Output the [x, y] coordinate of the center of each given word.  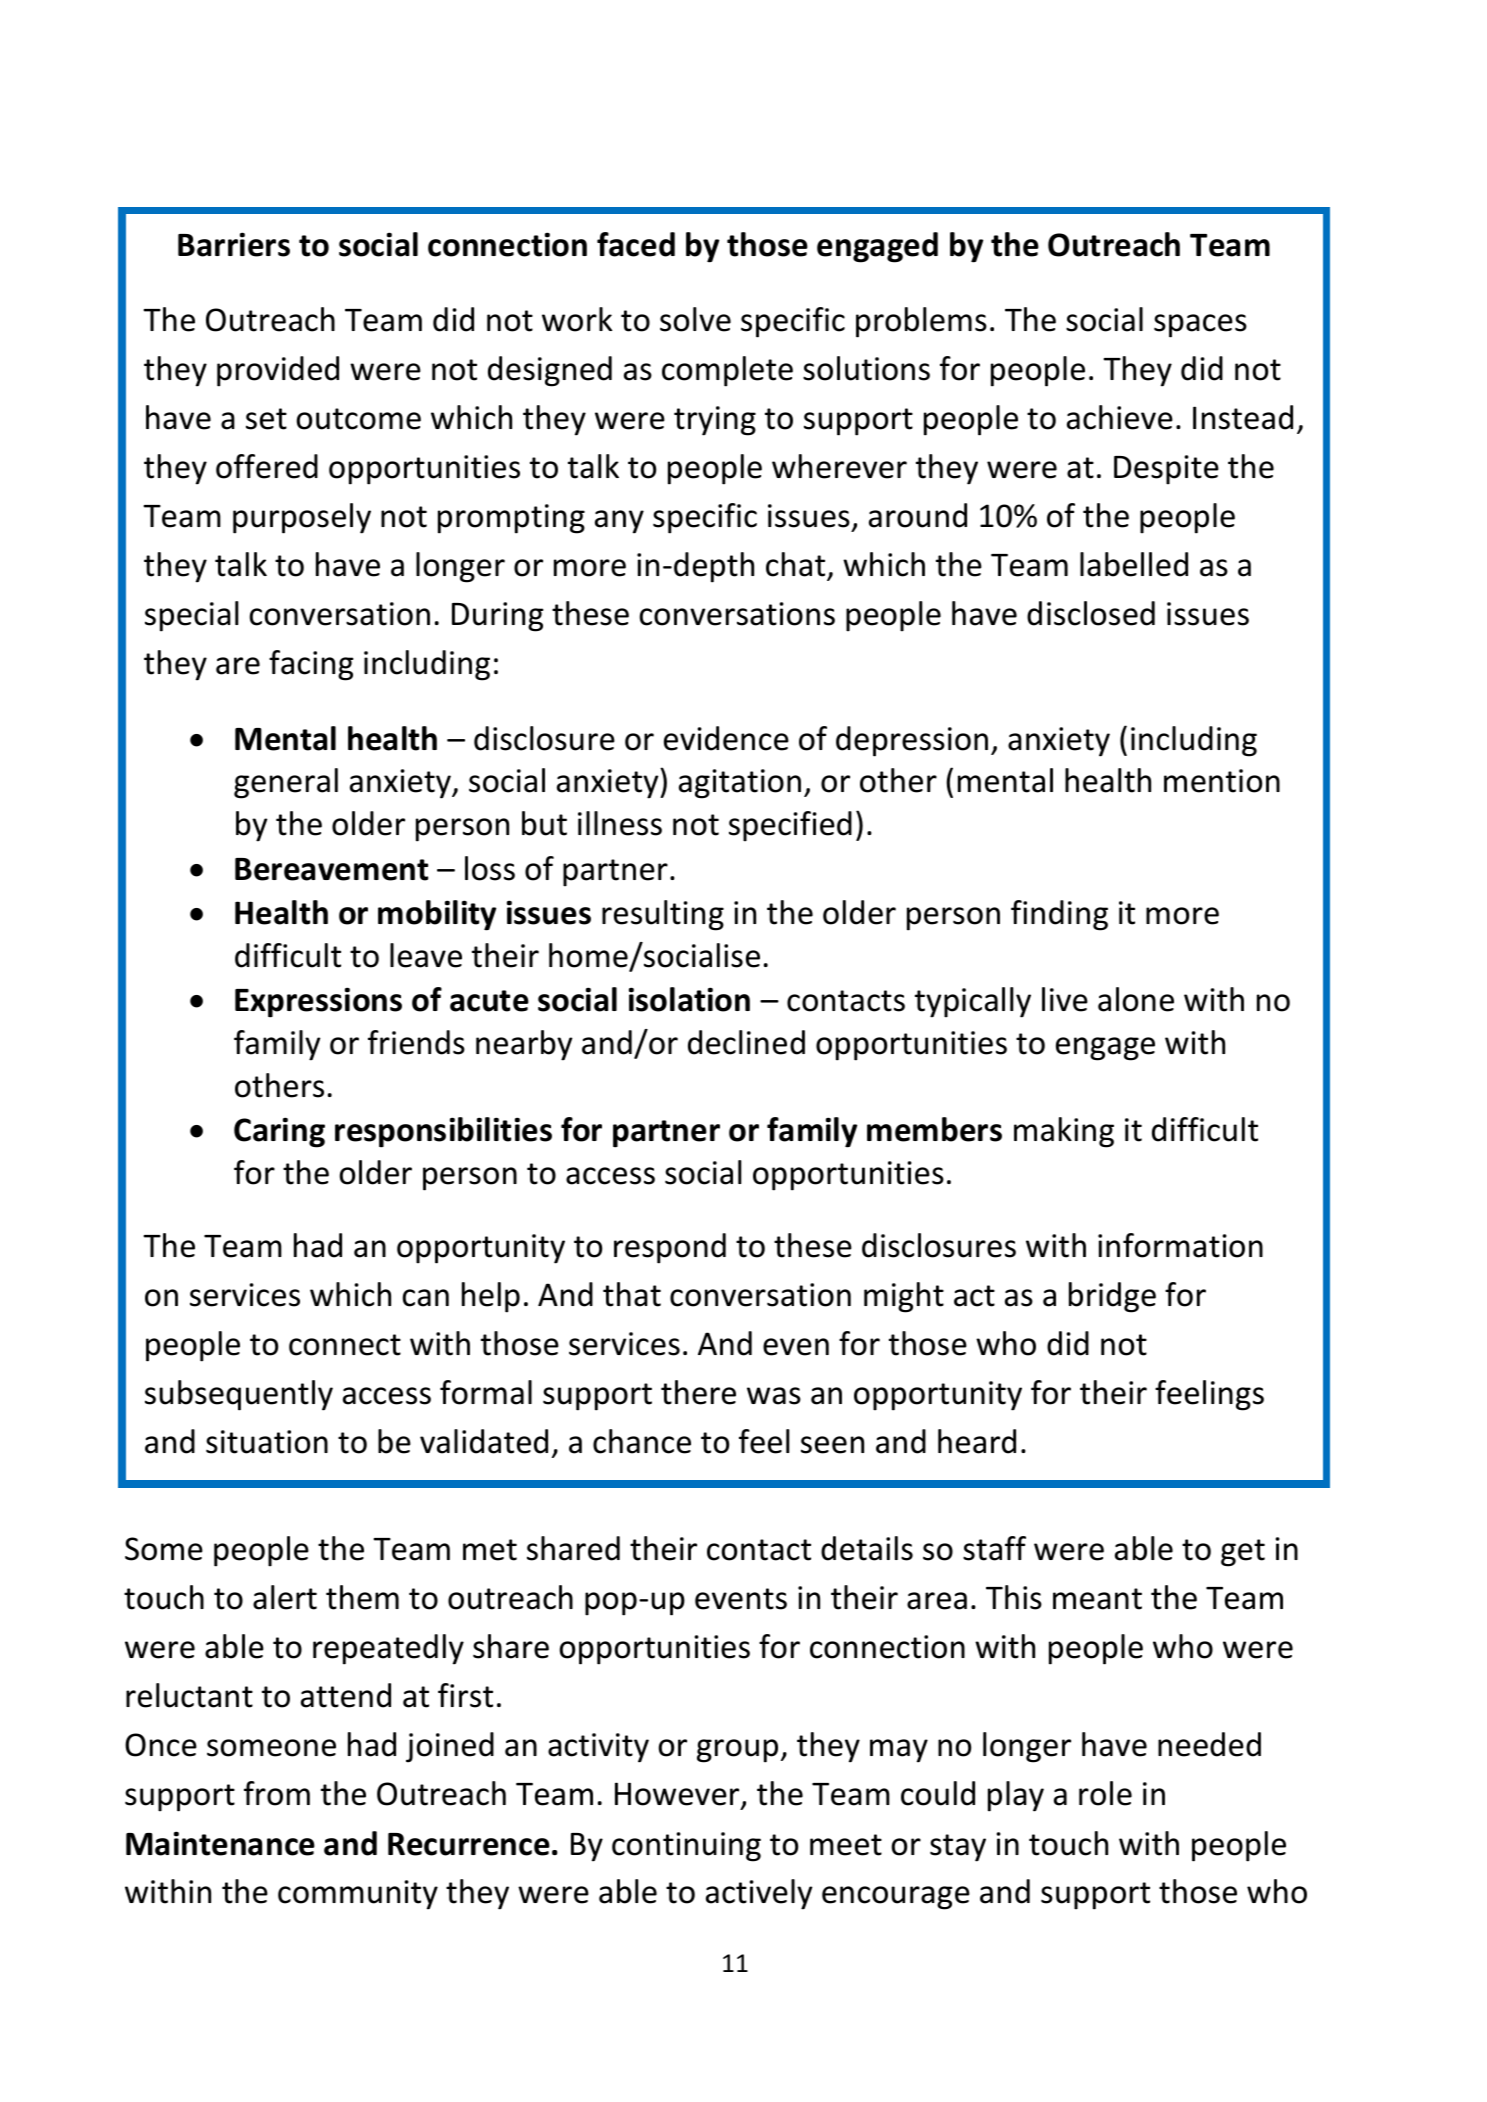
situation [267, 1442]
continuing [686, 1847]
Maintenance [220, 1843]
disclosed [1091, 613]
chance [642, 1441]
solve [695, 319]
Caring [279, 1132]
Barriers [234, 244]
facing [311, 665]
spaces [1200, 326]
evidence [726, 738]
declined [746, 1042]
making [1064, 1132]
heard [977, 1441]
